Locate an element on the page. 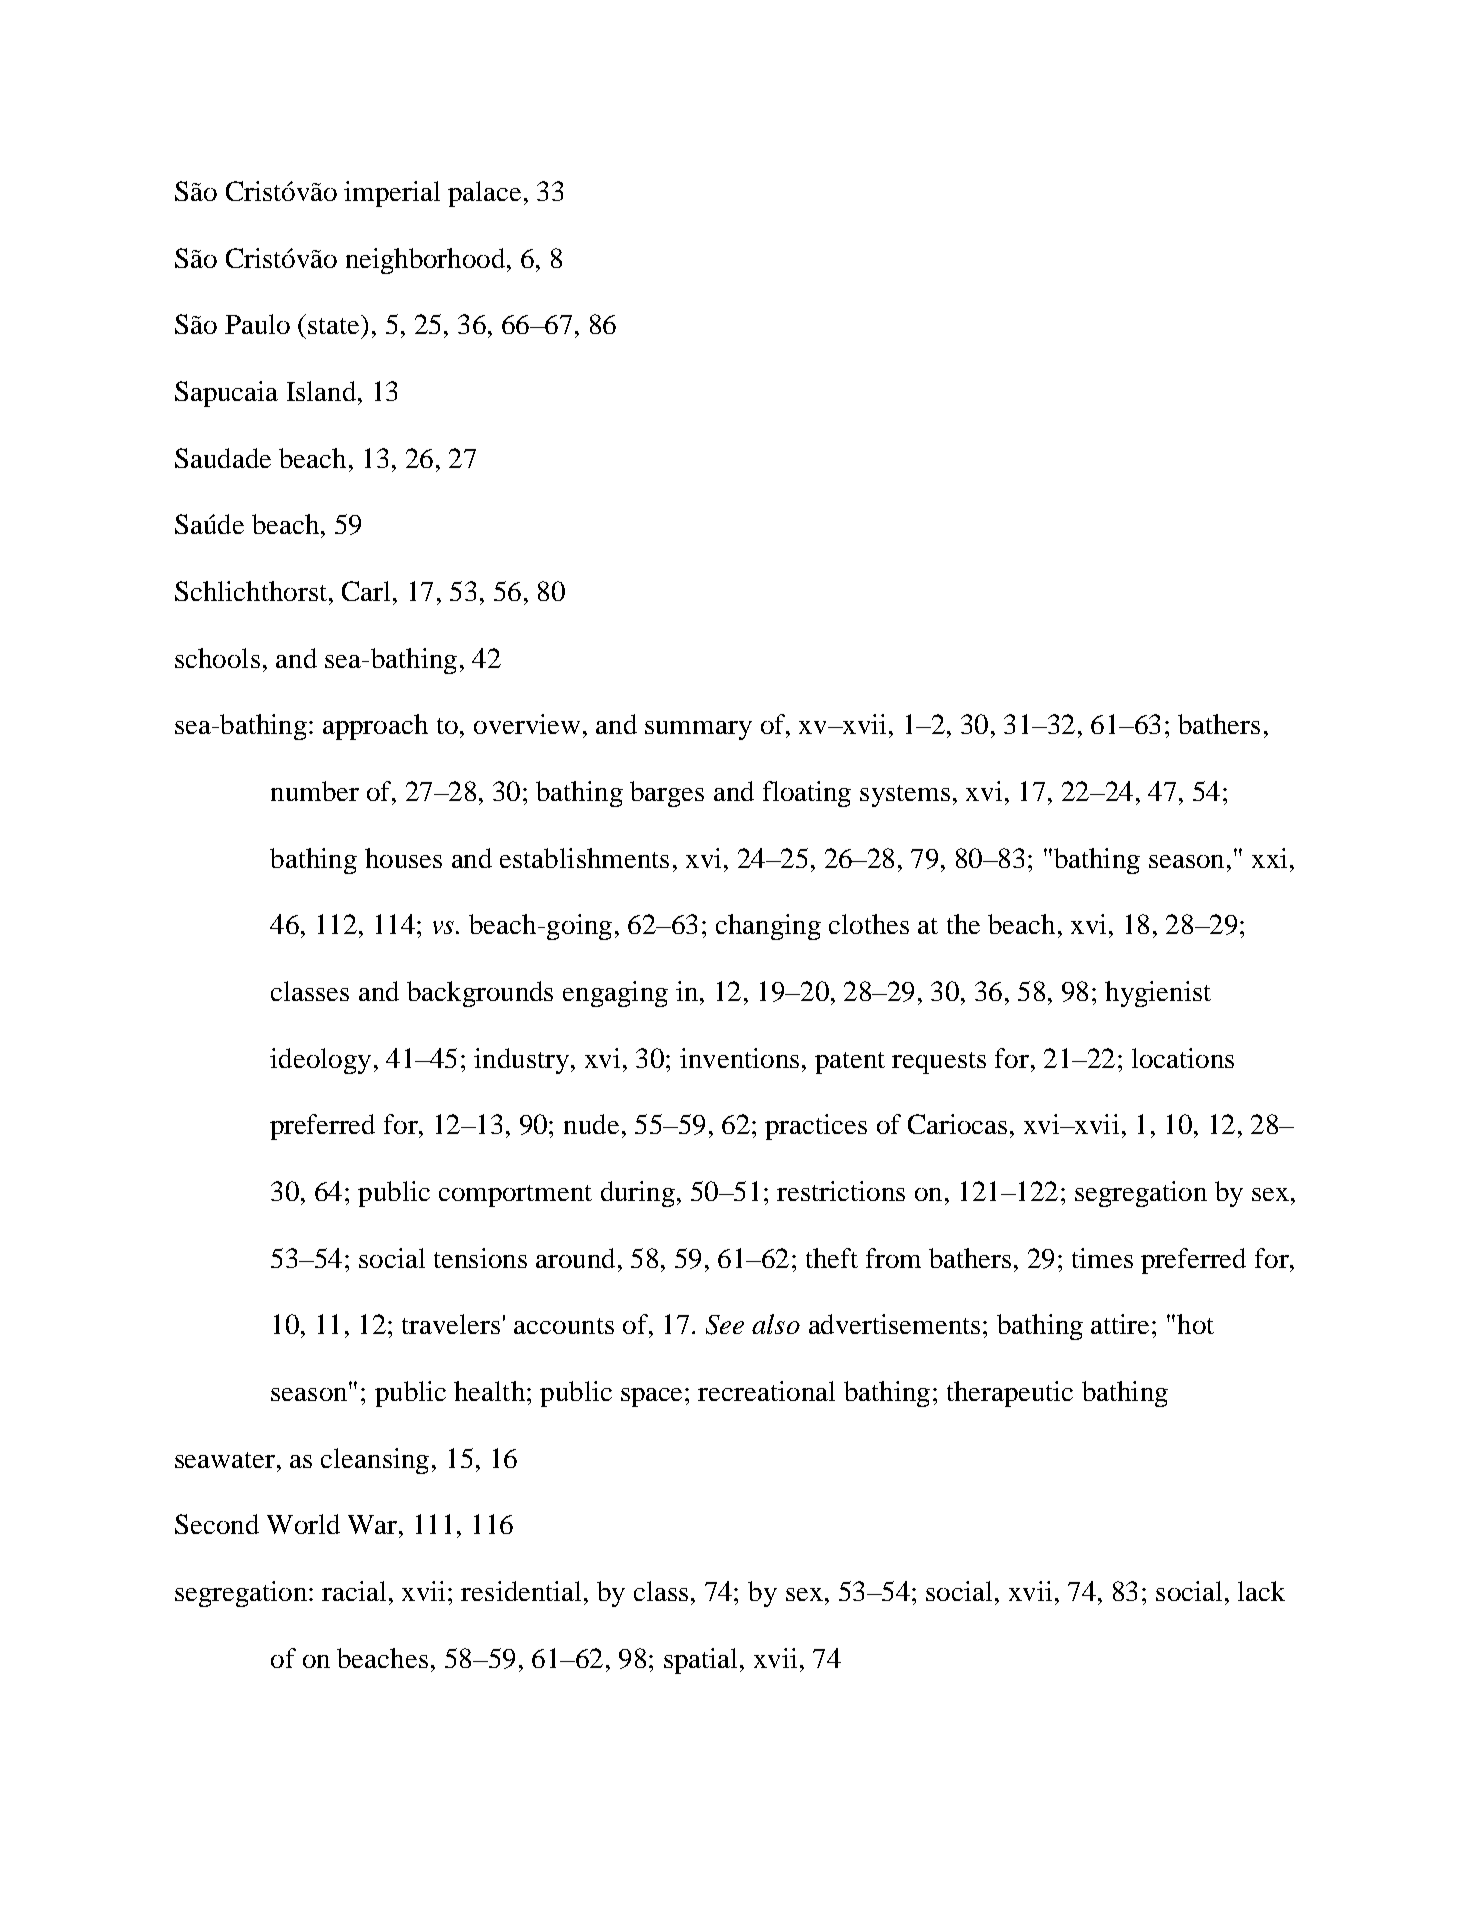 The width and height of the document is (1478, 1913). palace is located at coordinates (484, 194).
